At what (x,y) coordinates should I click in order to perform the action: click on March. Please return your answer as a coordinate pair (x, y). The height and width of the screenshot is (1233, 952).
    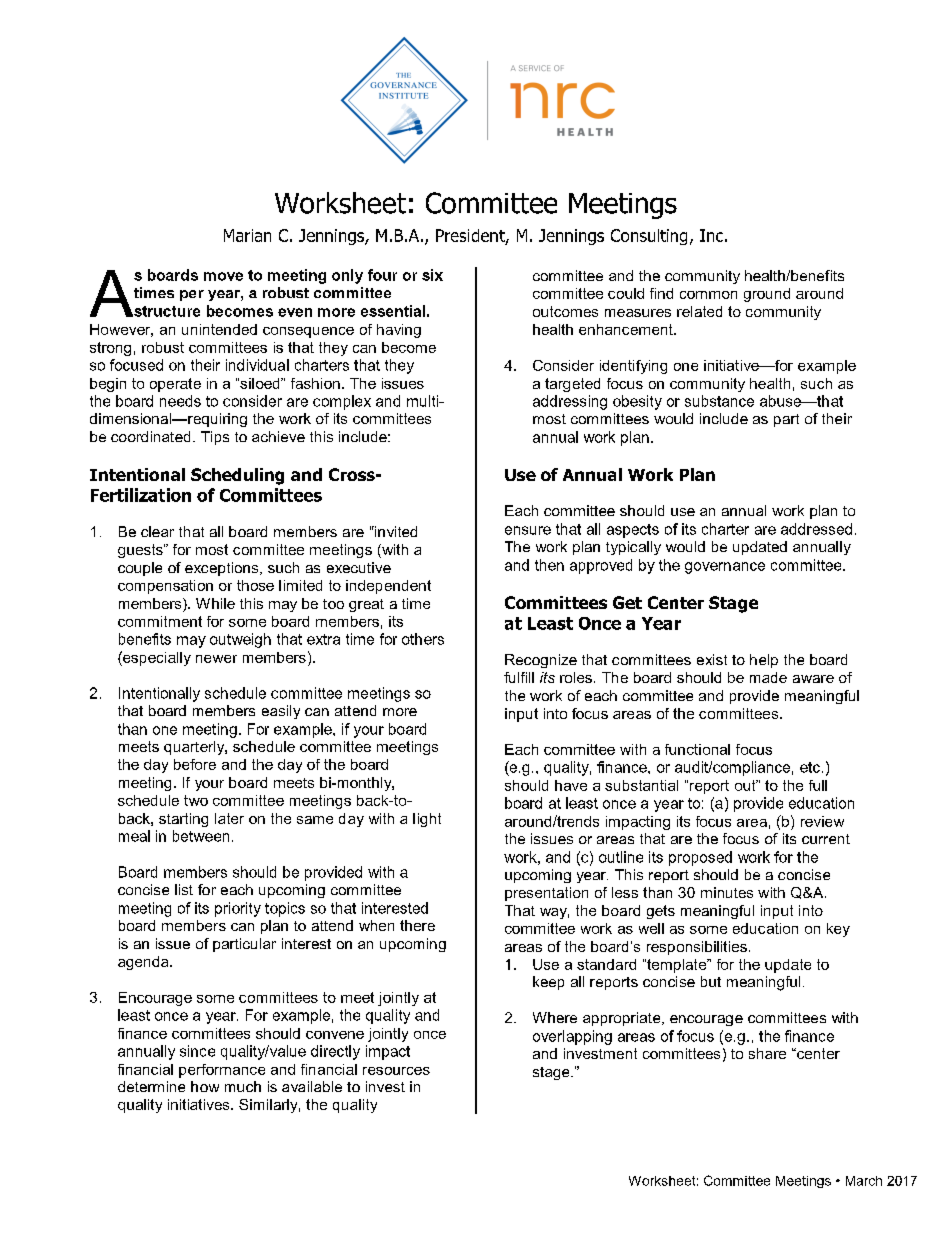
    Looking at the image, I should click on (864, 1181).
